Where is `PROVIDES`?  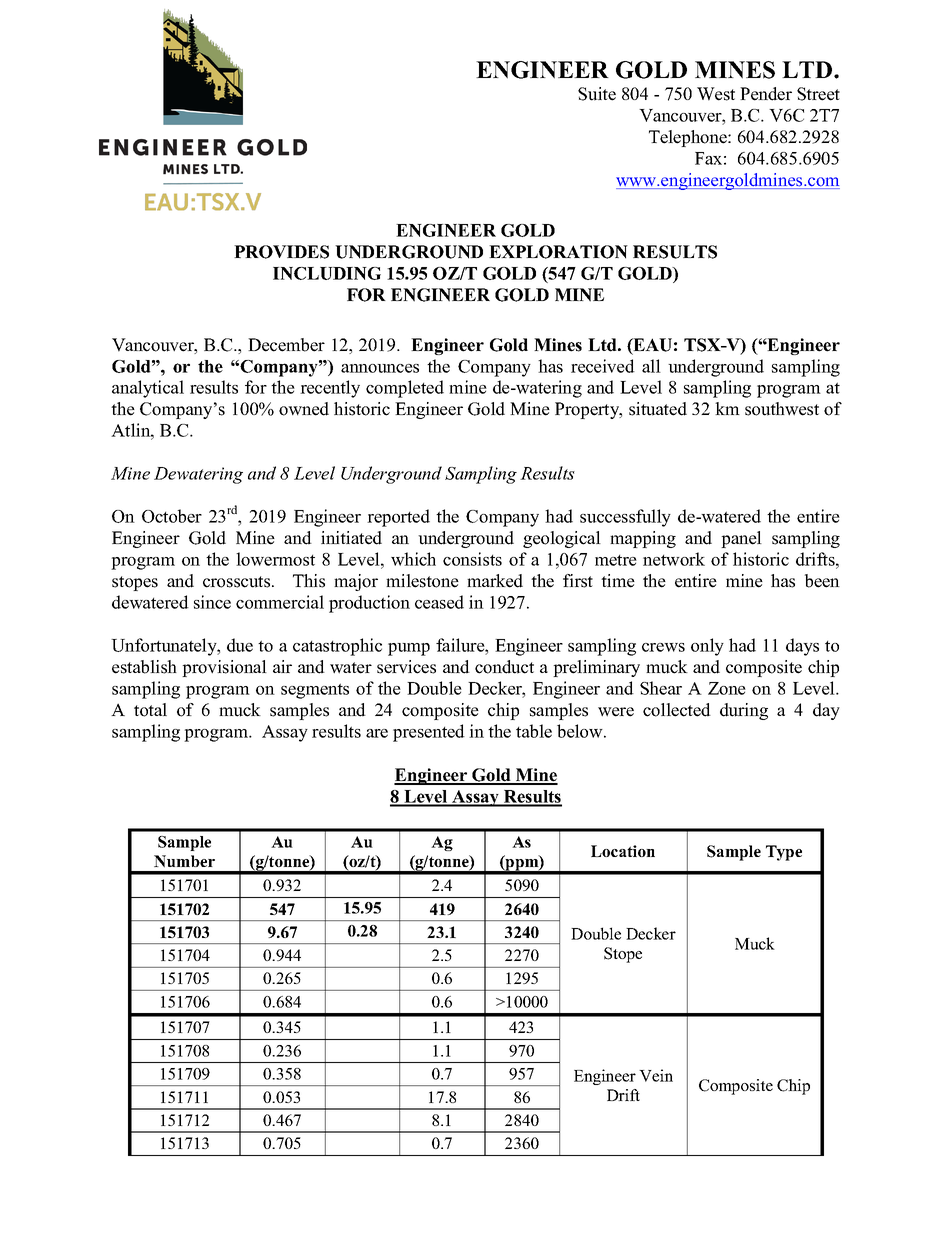
PROVIDES is located at coordinates (281, 252).
